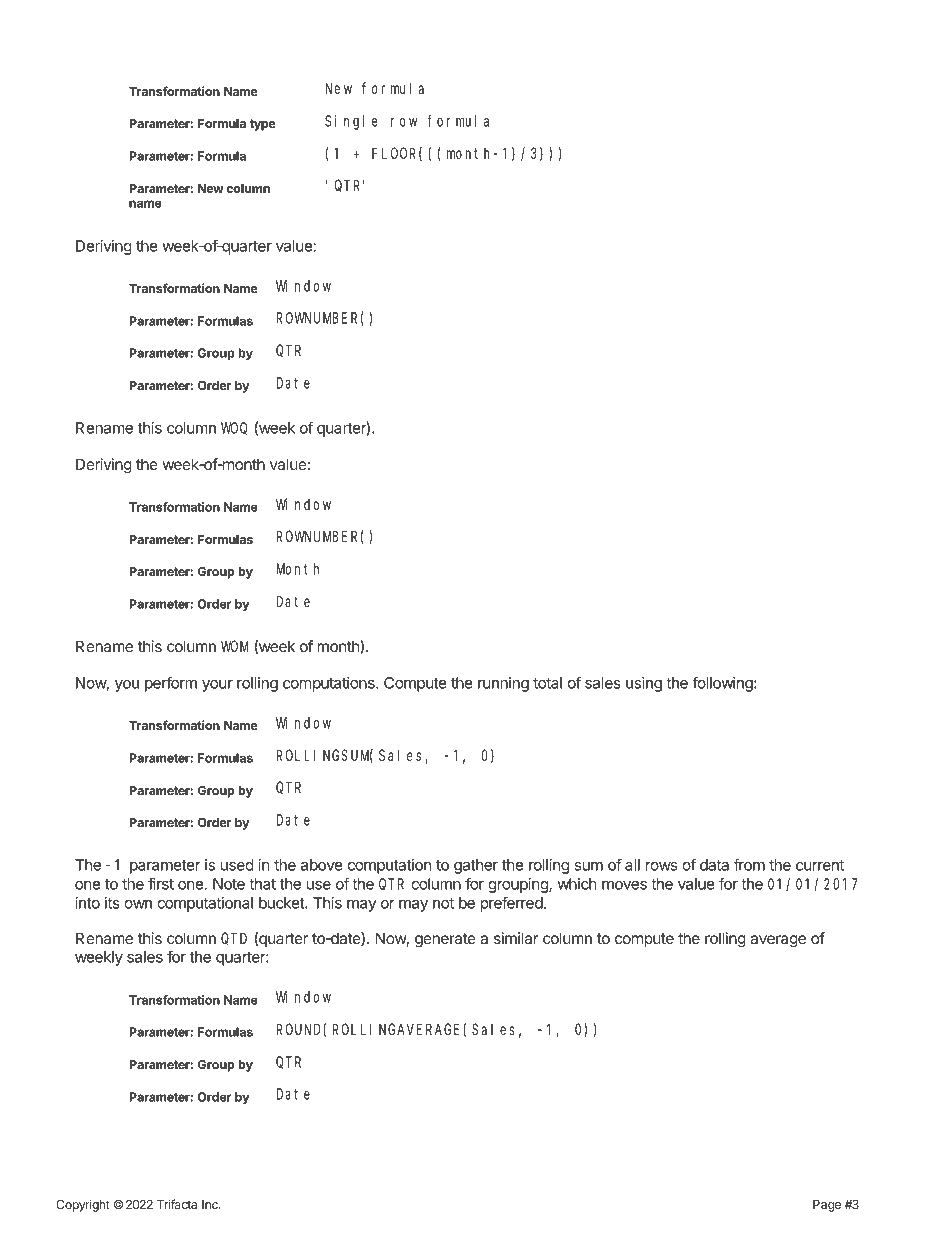  I want to click on using, so click(644, 684).
